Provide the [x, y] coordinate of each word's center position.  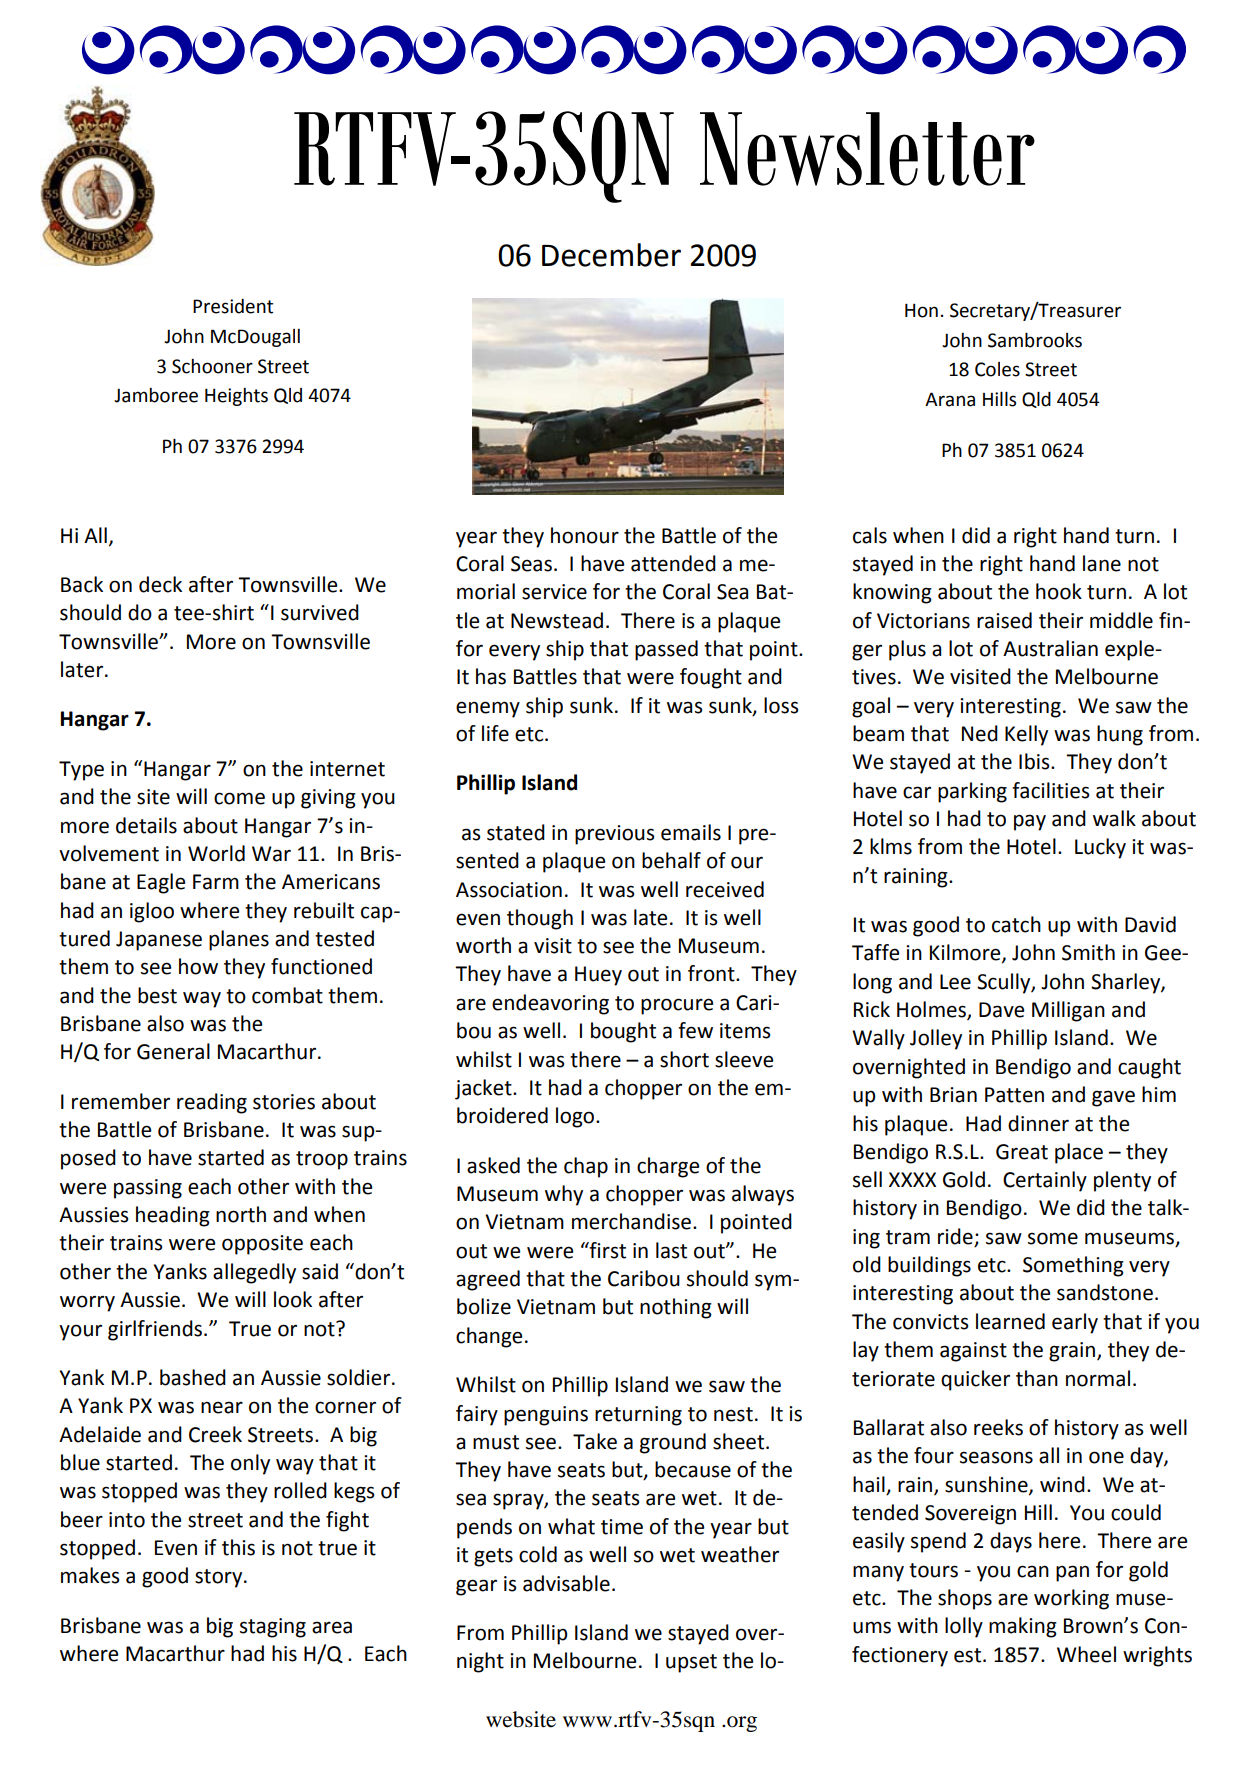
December [611, 255]
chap [586, 1167]
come [239, 798]
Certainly [1045, 1181]
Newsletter [867, 149]
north [241, 1214]
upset [691, 1663]
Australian [1050, 648]
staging [273, 1628]
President [233, 306]
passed [666, 650]
